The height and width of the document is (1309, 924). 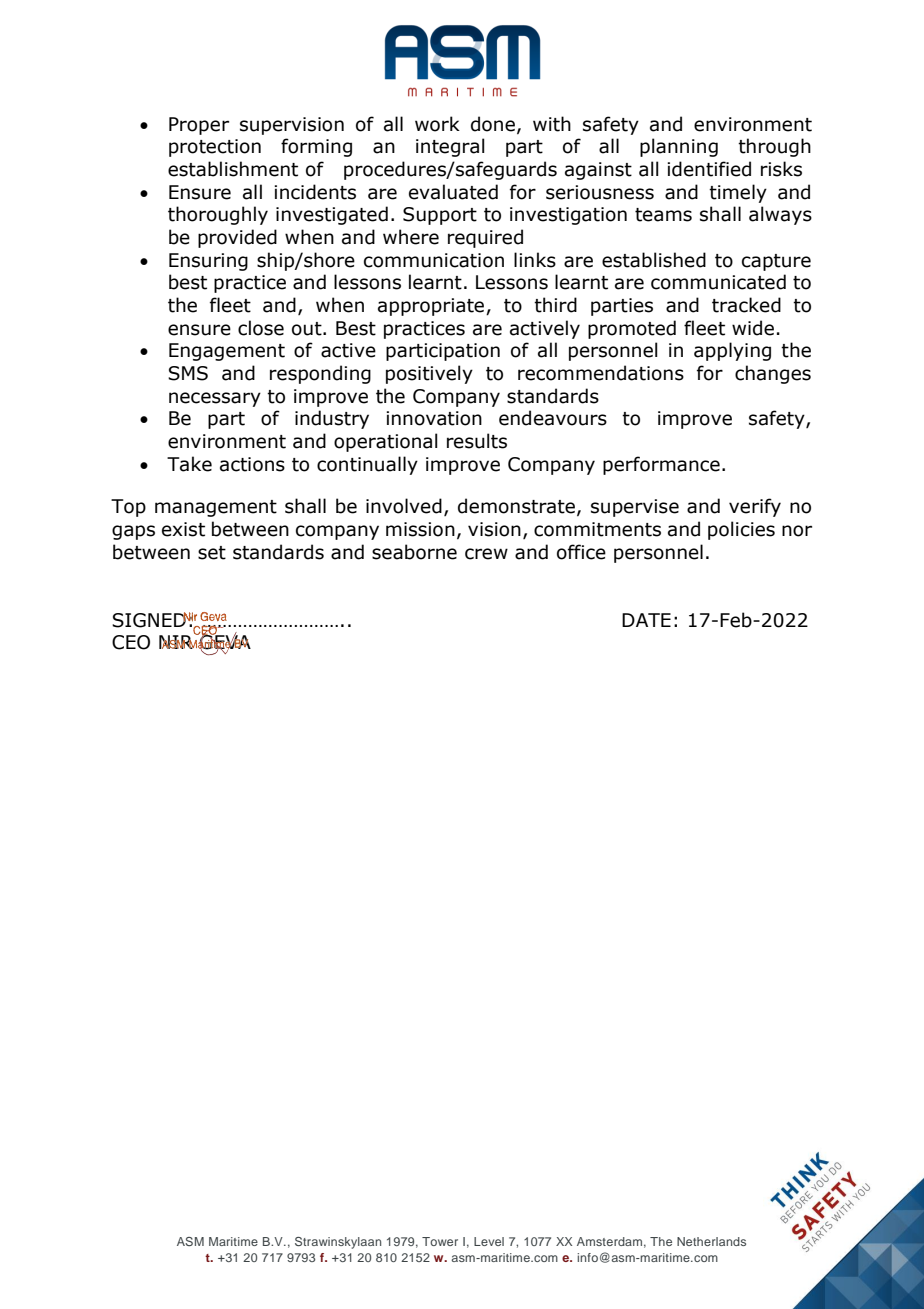 What do you see at coordinates (646, 620) in the document?
I see `DATE` at bounding box center [646, 620].
